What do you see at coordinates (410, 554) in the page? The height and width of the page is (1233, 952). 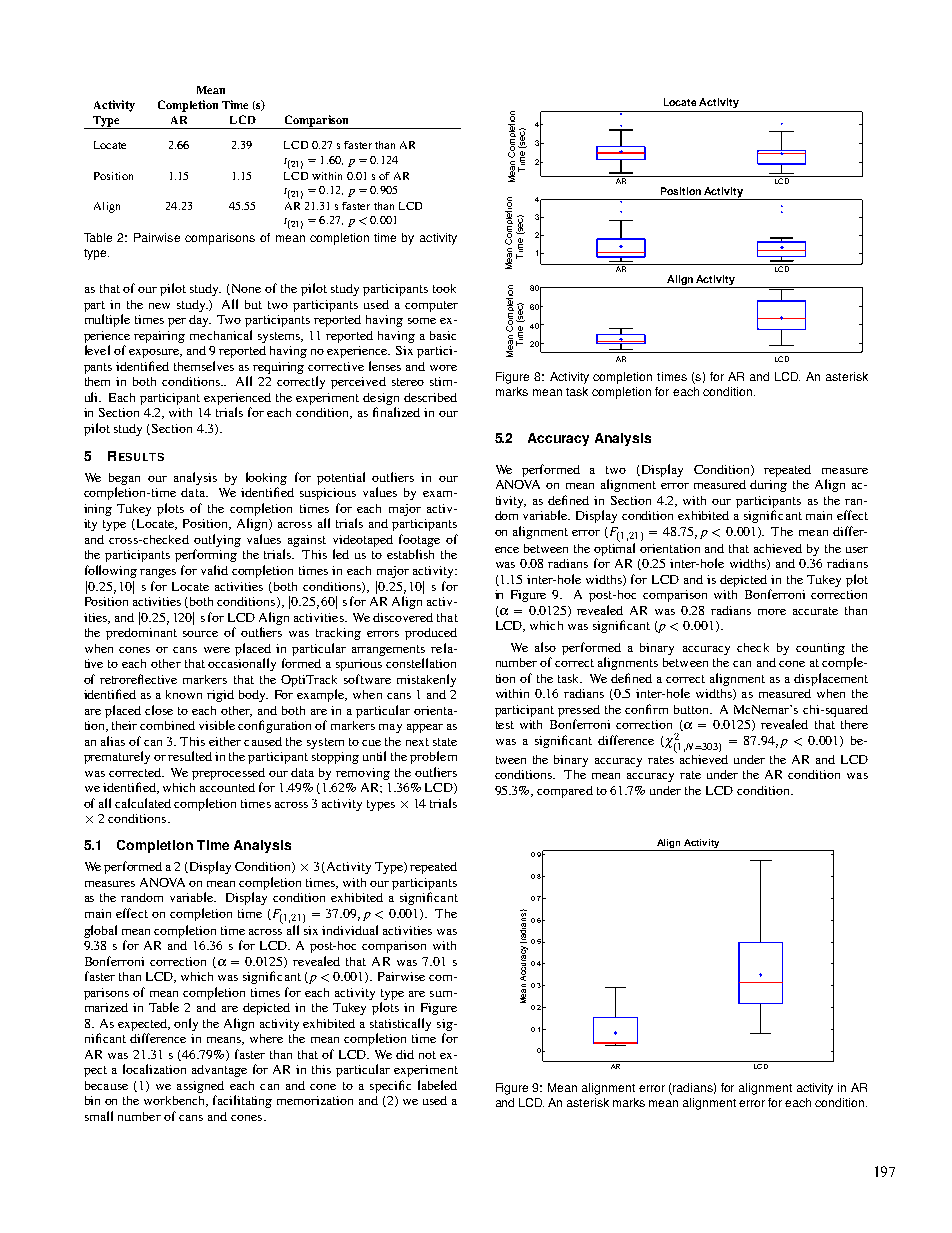 I see `establish` at bounding box center [410, 554].
